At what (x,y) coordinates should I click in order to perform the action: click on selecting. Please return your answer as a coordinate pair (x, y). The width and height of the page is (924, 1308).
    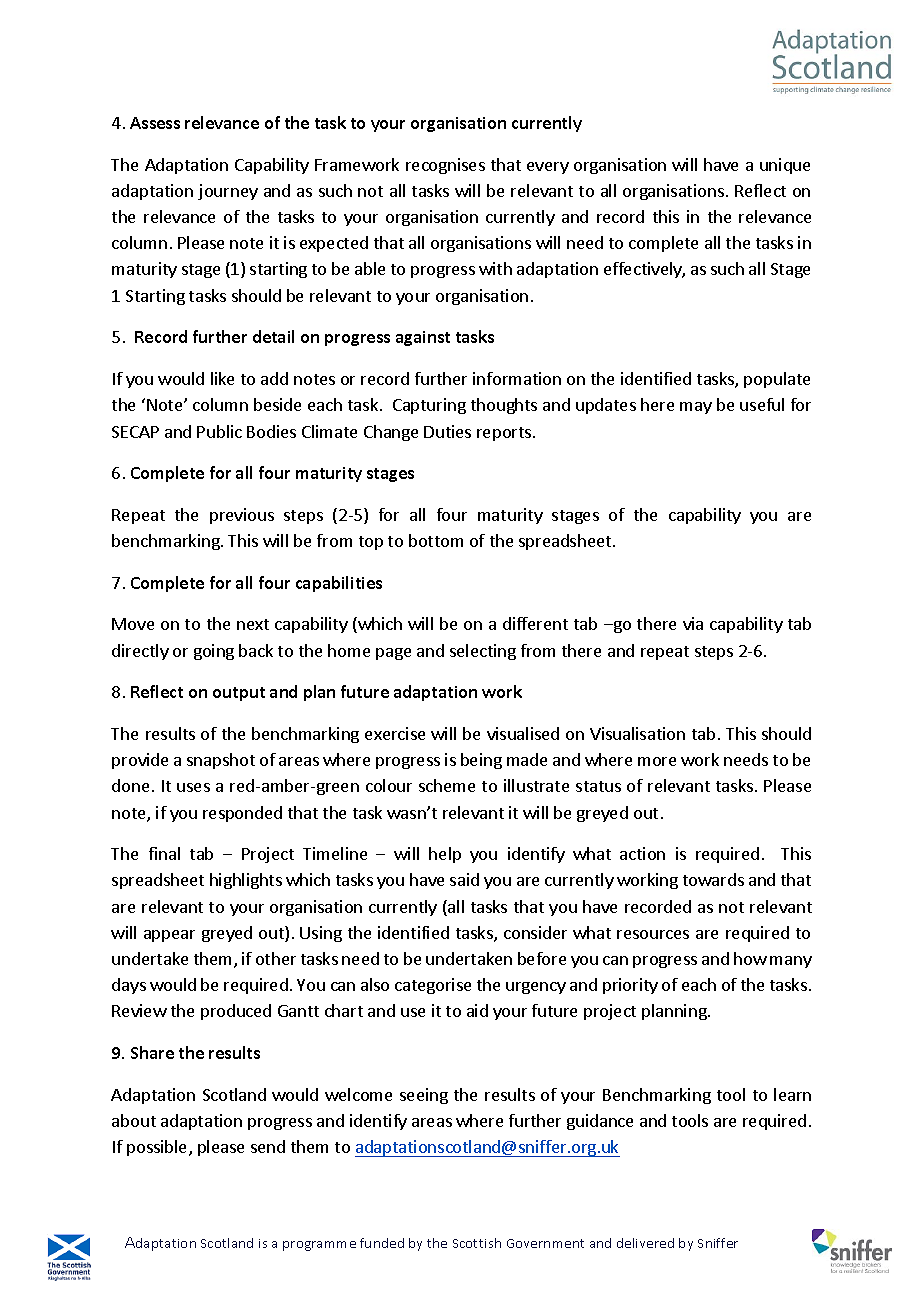
    Looking at the image, I should click on (483, 652).
